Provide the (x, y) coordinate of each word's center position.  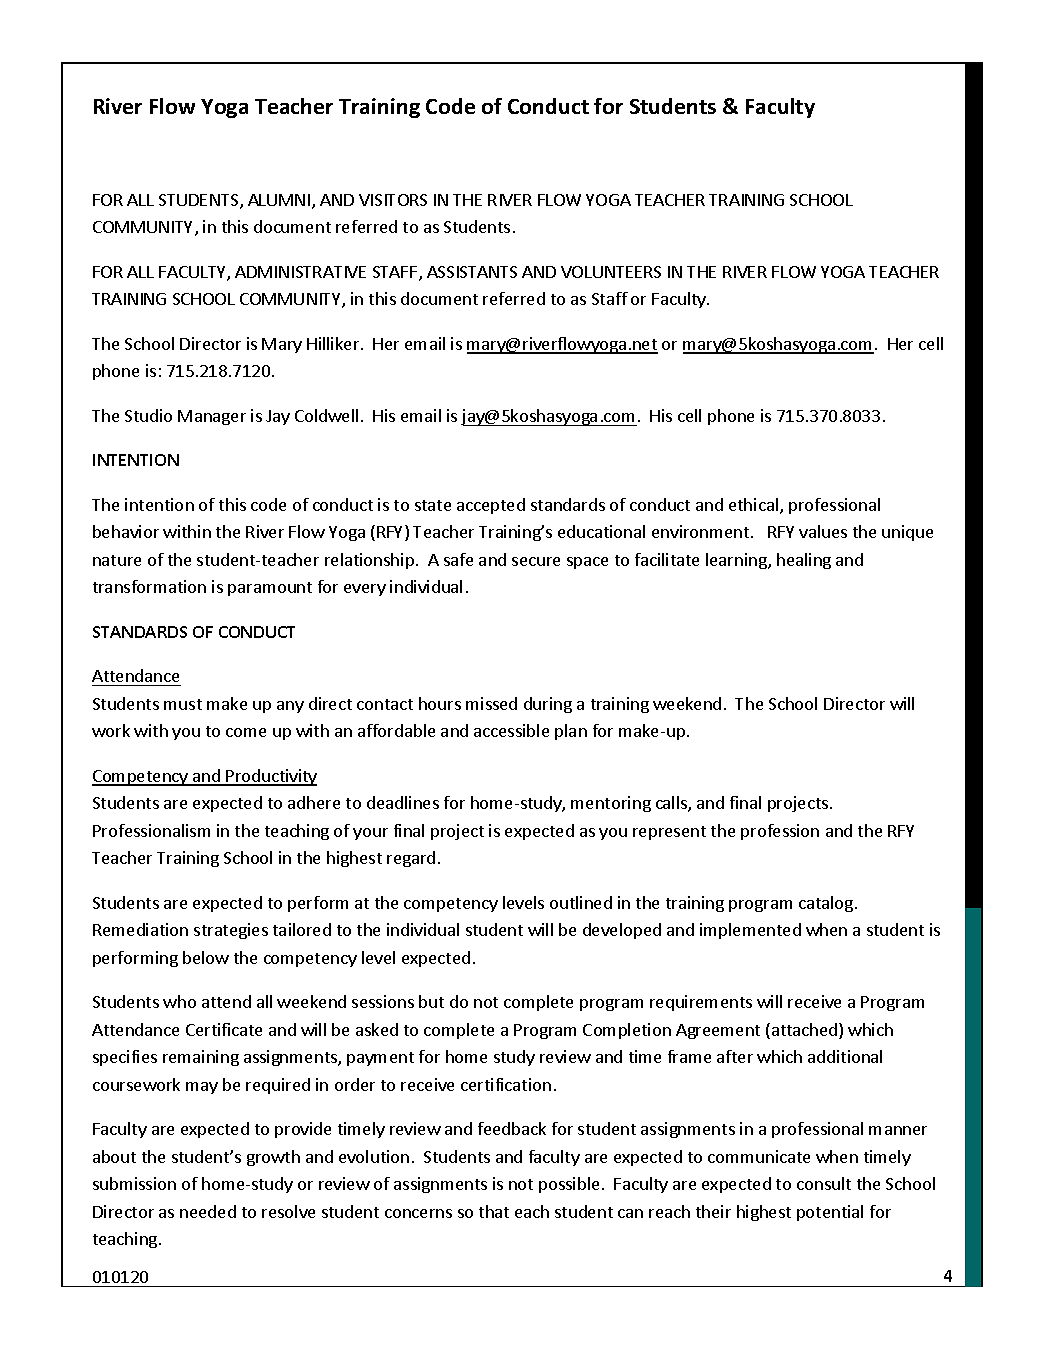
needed (208, 1211)
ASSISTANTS (472, 272)
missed (491, 703)
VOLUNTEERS (611, 272)
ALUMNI (279, 200)
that (494, 1211)
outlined (581, 902)
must (183, 704)
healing (804, 561)
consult (824, 1183)
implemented (750, 931)
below (206, 957)
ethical (753, 504)
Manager (212, 417)
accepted (491, 506)
